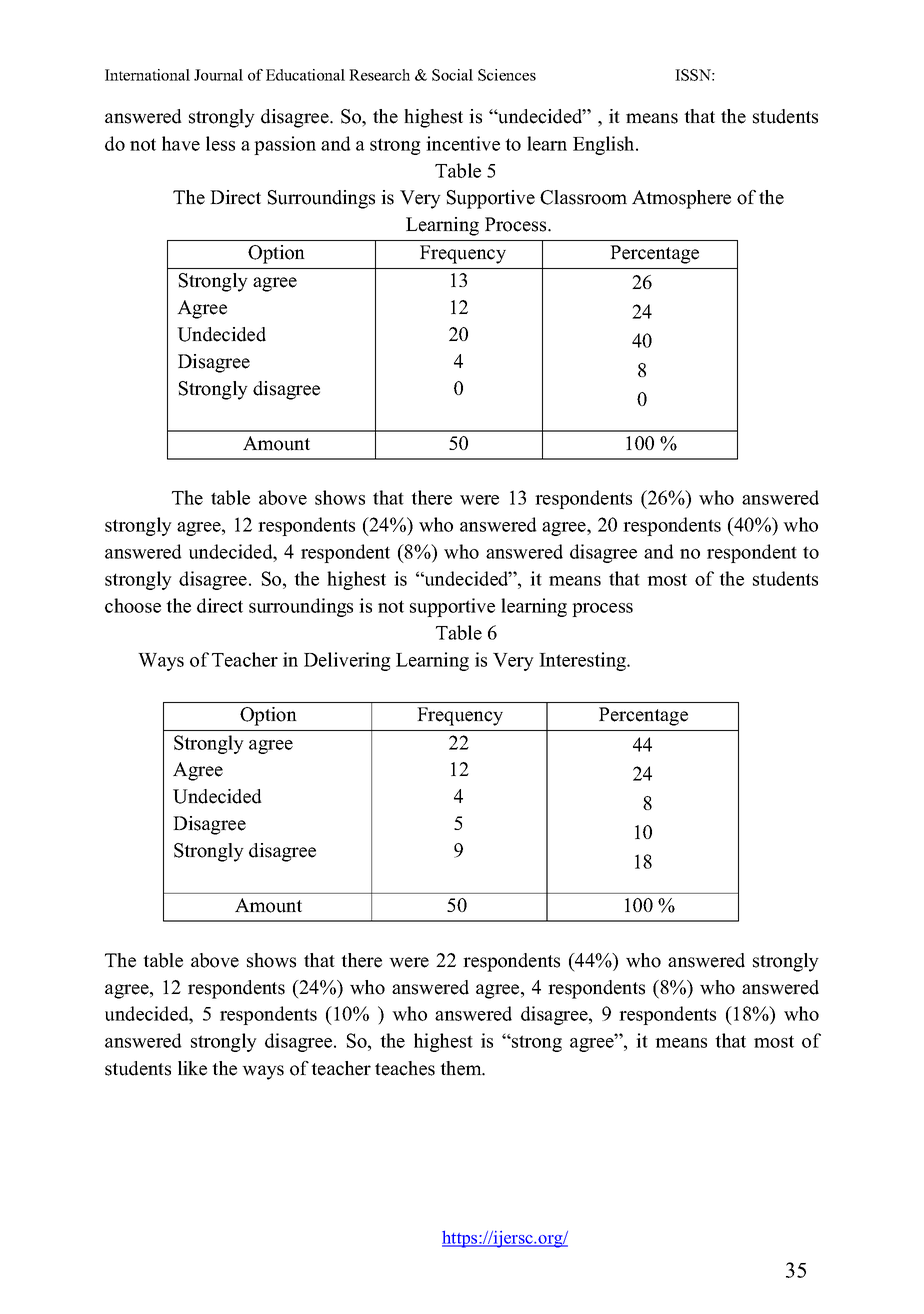 This page has height=1314, width=924. What do you see at coordinates (218, 75) in the page?
I see `Journal` at bounding box center [218, 75].
